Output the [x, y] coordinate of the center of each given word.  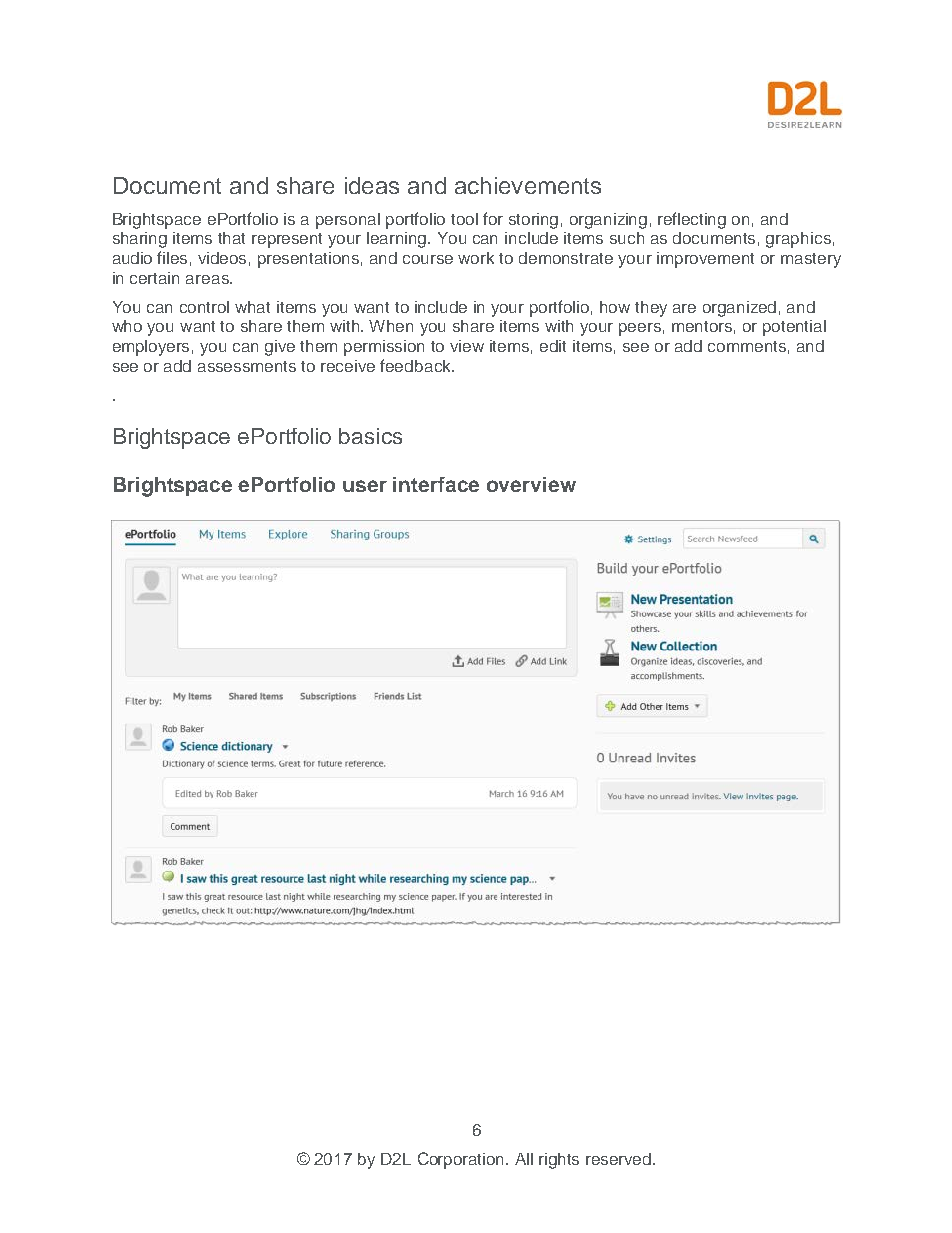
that [231, 238]
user [365, 486]
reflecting [692, 220]
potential [794, 328]
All [524, 1159]
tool [464, 219]
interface [436, 484]
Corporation [462, 1160]
